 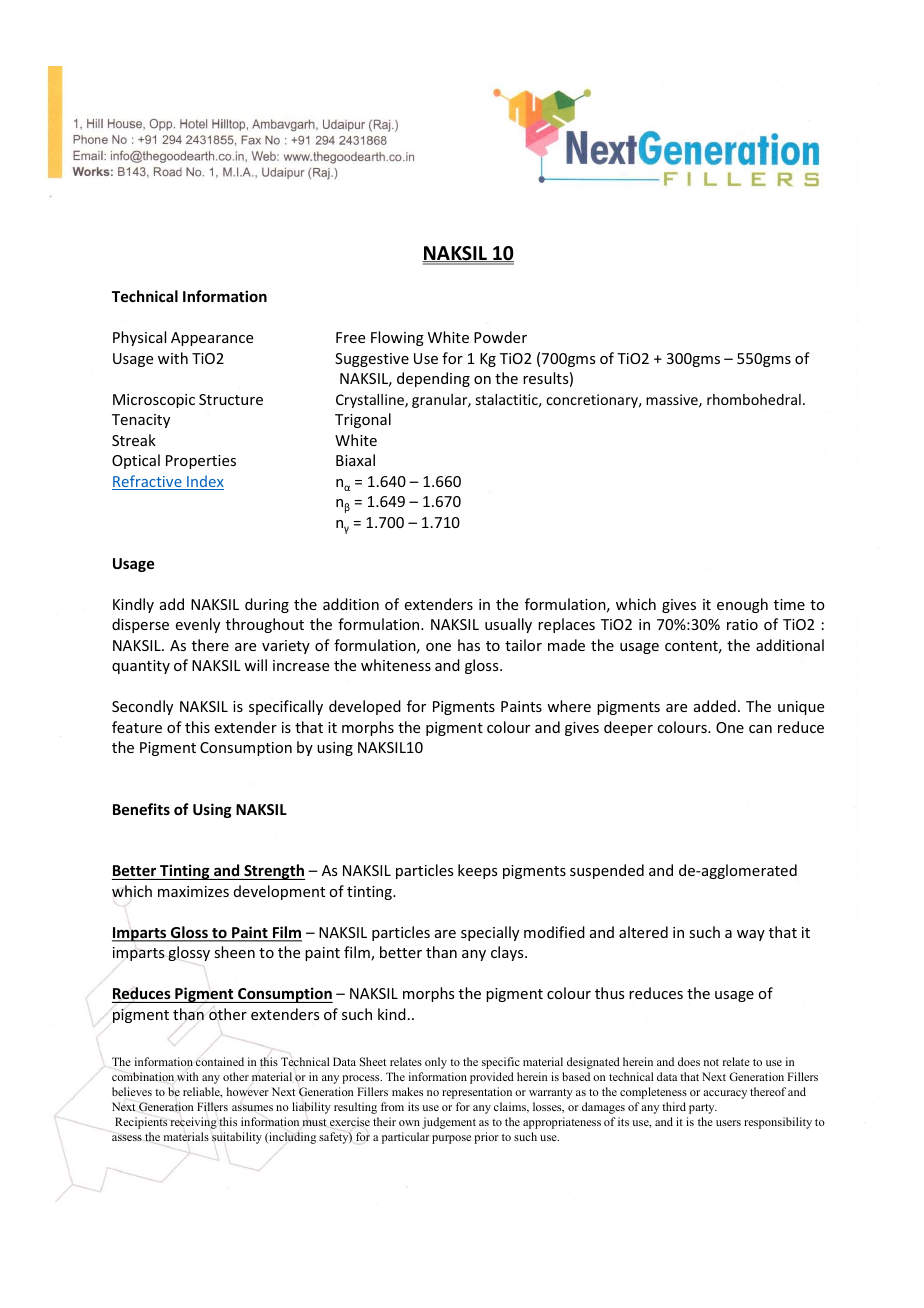 What do you see at coordinates (508, 625) in the document?
I see `usually` at bounding box center [508, 625].
